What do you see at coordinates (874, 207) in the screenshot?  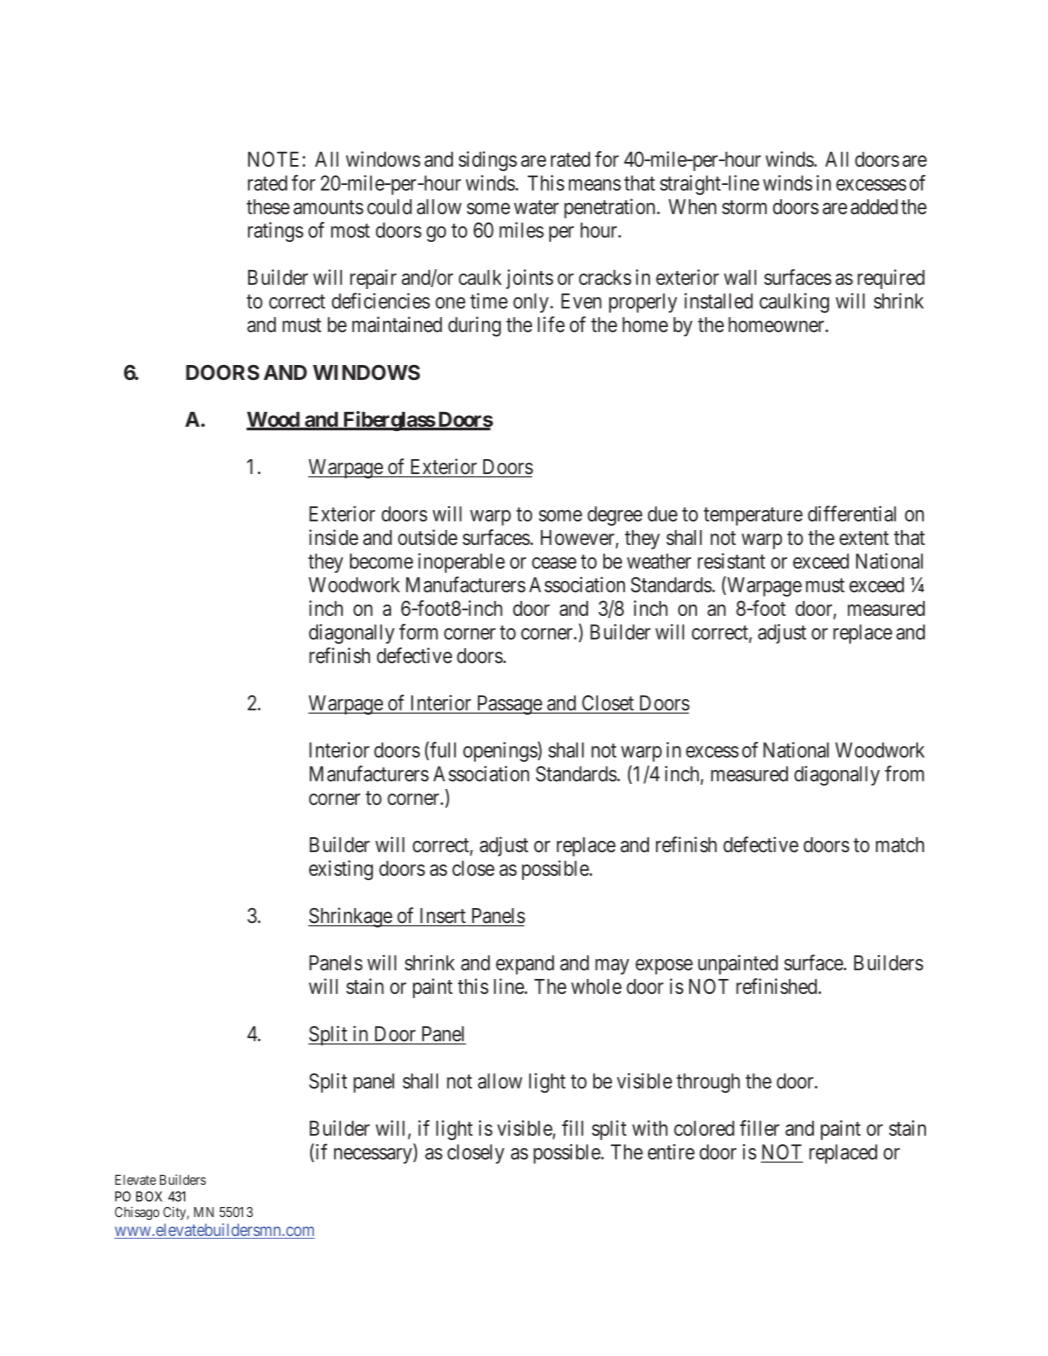 I see `added` at bounding box center [874, 207].
